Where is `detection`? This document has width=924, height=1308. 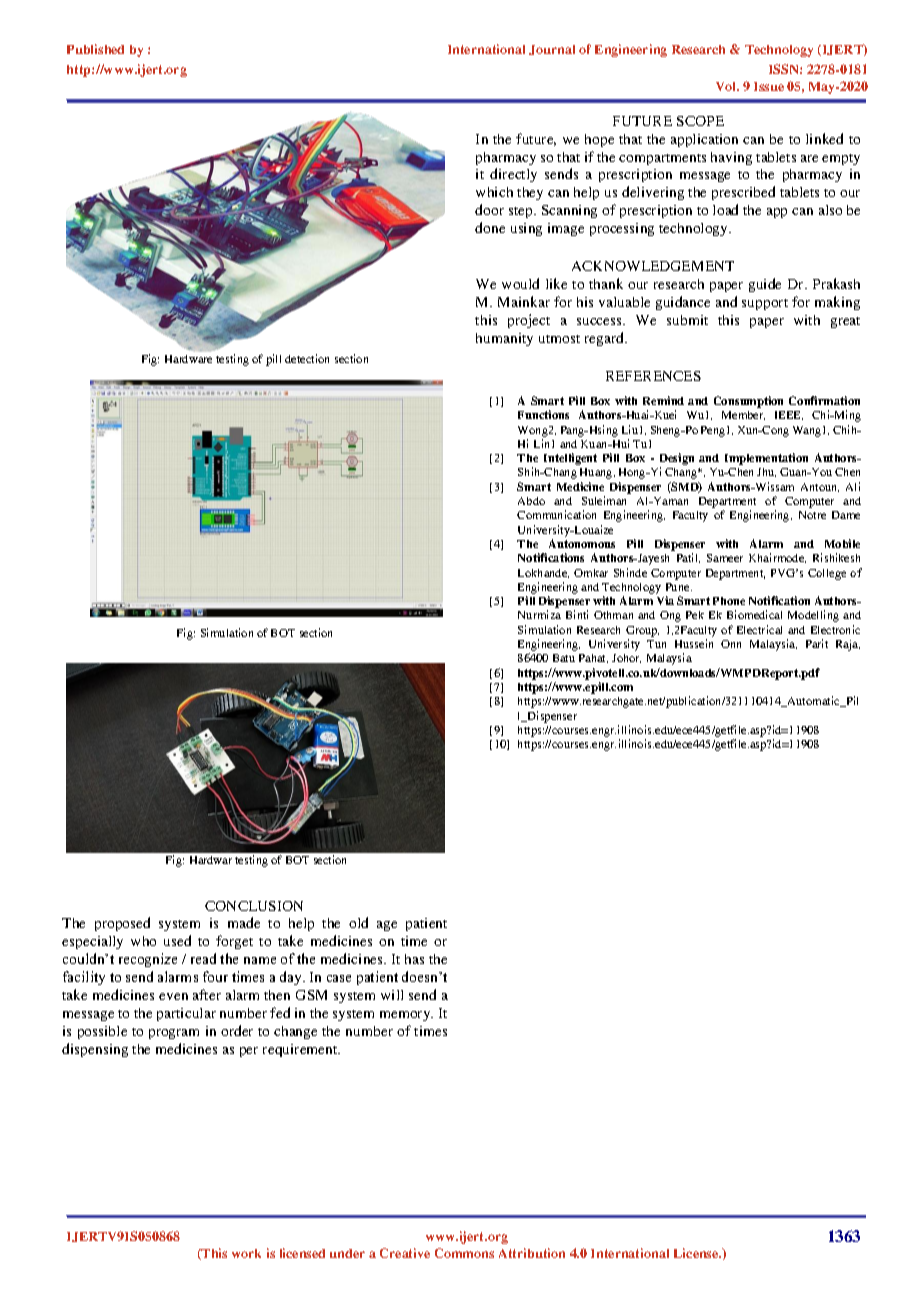
detection is located at coordinates (307, 358).
